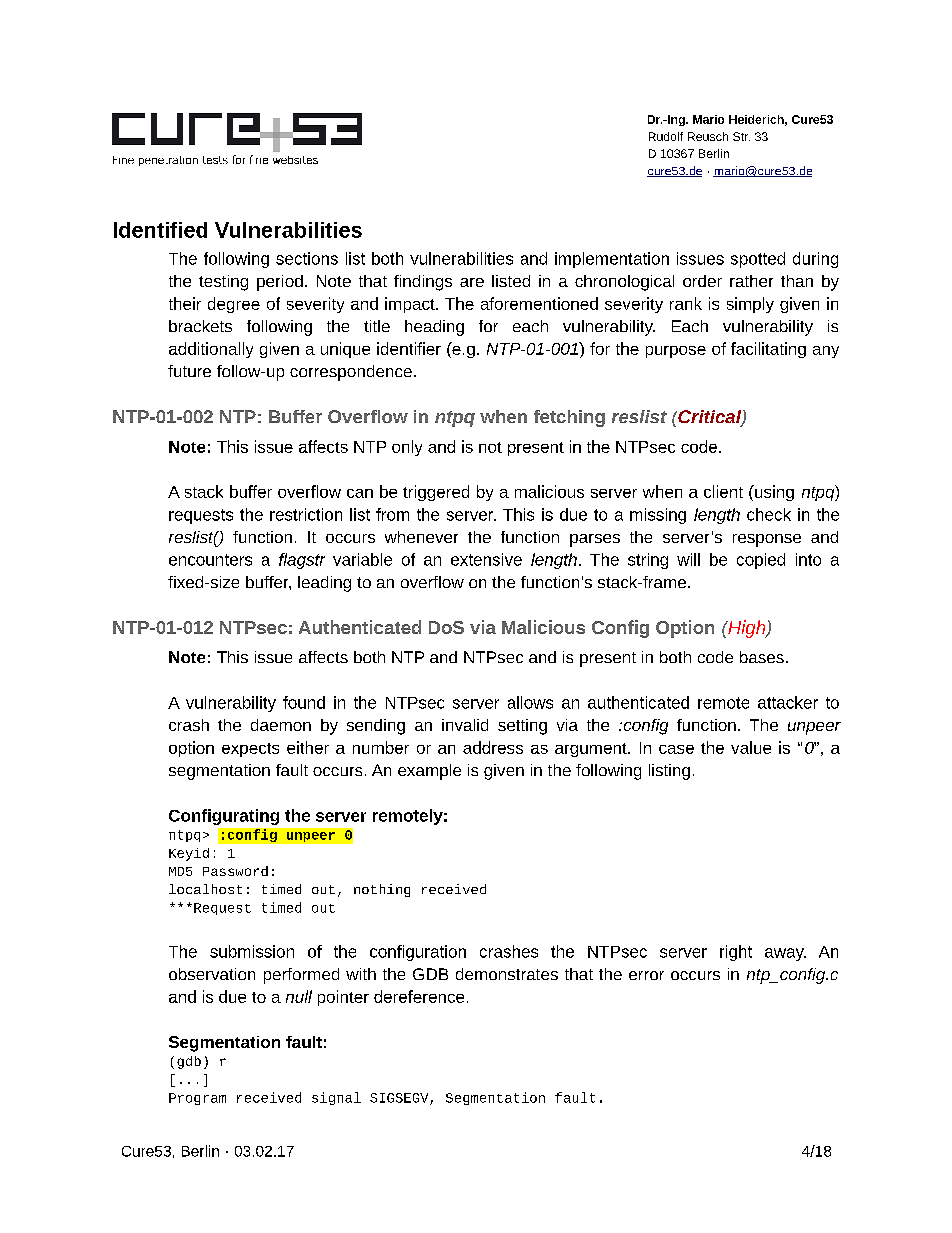  Describe the element at coordinates (751, 747) in the screenshot. I see `value` at that location.
